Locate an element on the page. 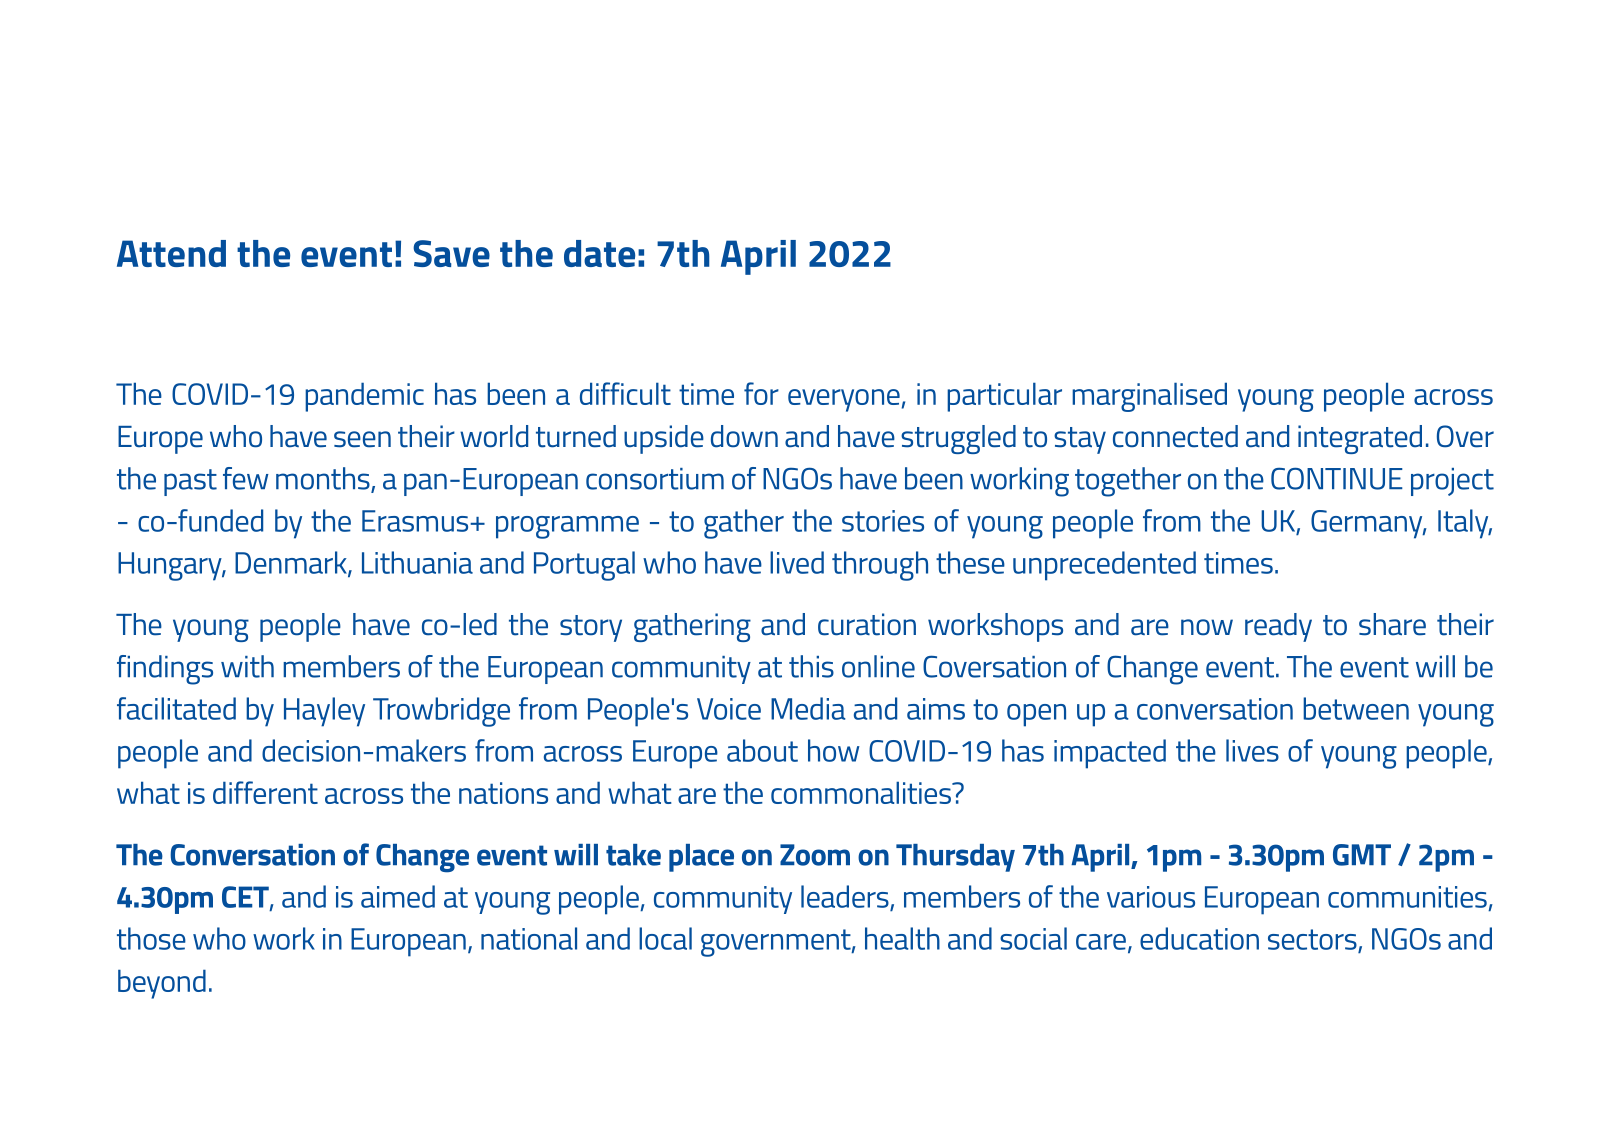 The width and height of the document is (1615, 1142). sectors is located at coordinates (1313, 940).
